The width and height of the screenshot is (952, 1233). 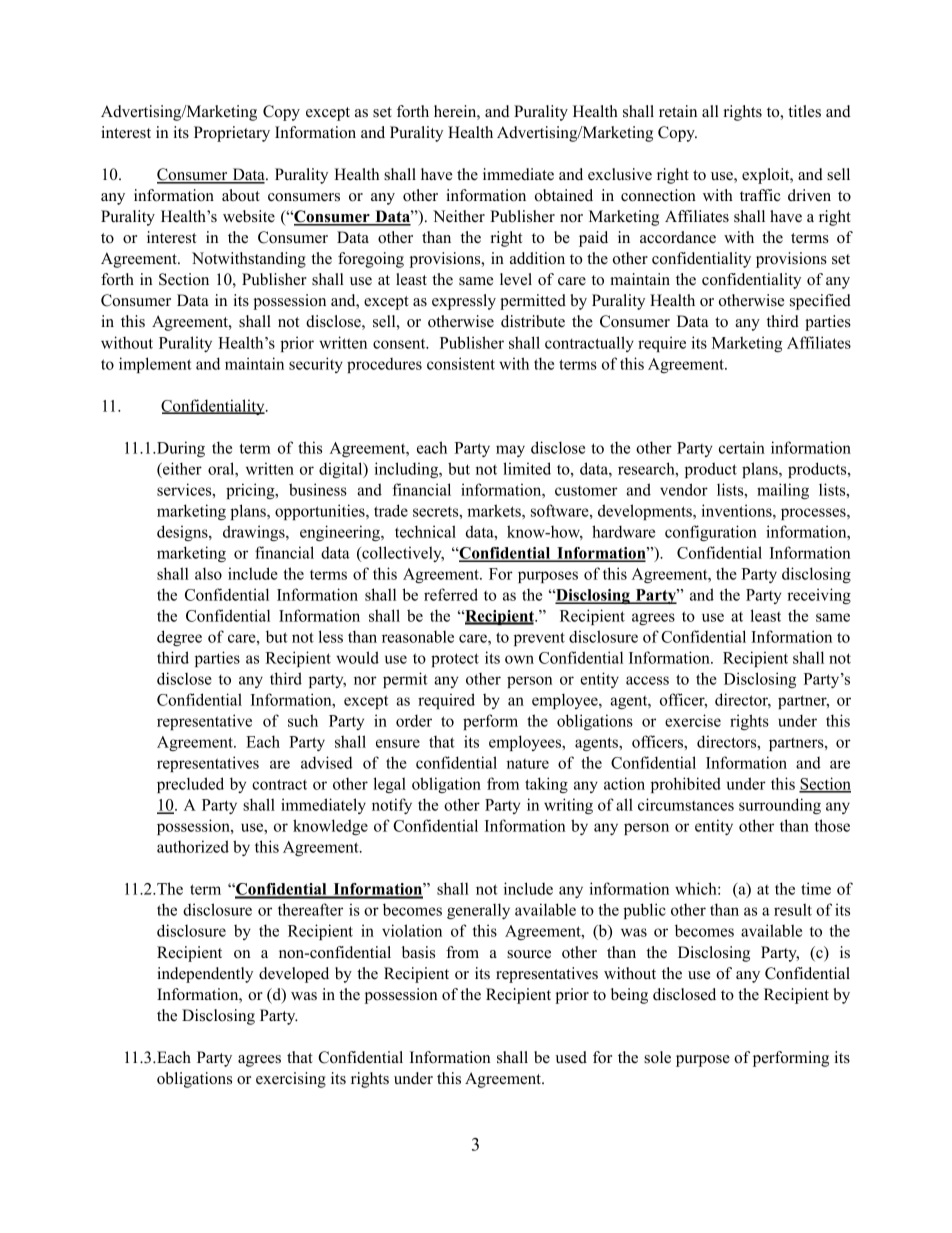 I want to click on used, so click(x=571, y=1057).
